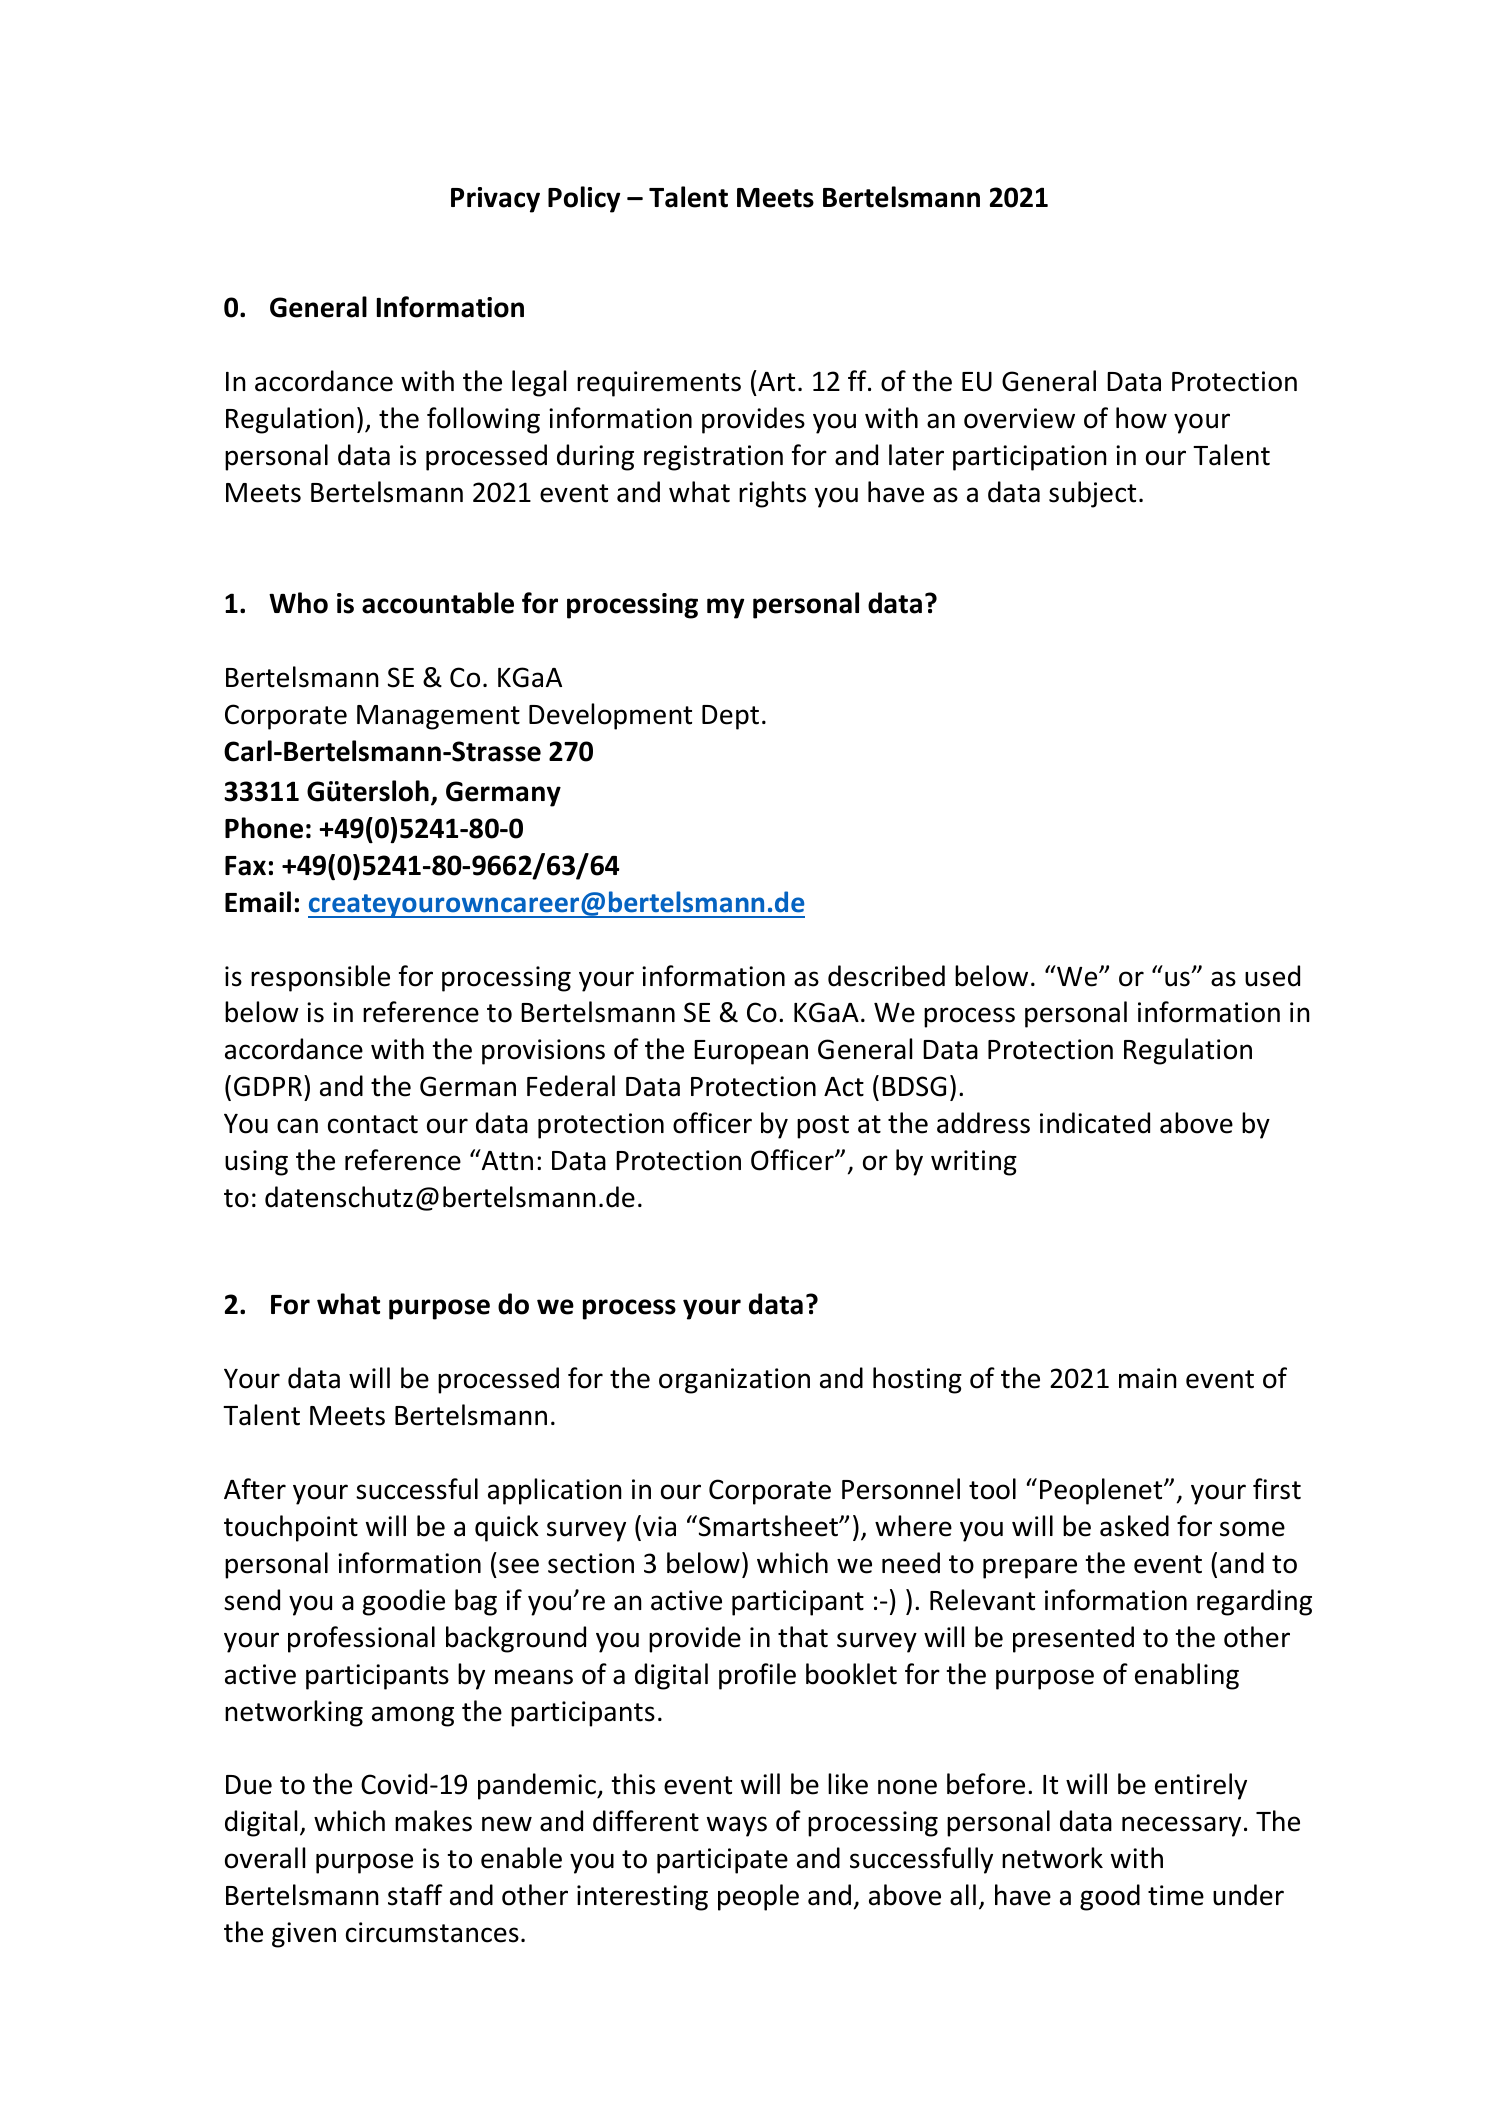 Image resolution: width=1499 pixels, height=2121 pixels. What do you see at coordinates (659, 384) in the page?
I see `requirements` at bounding box center [659, 384].
